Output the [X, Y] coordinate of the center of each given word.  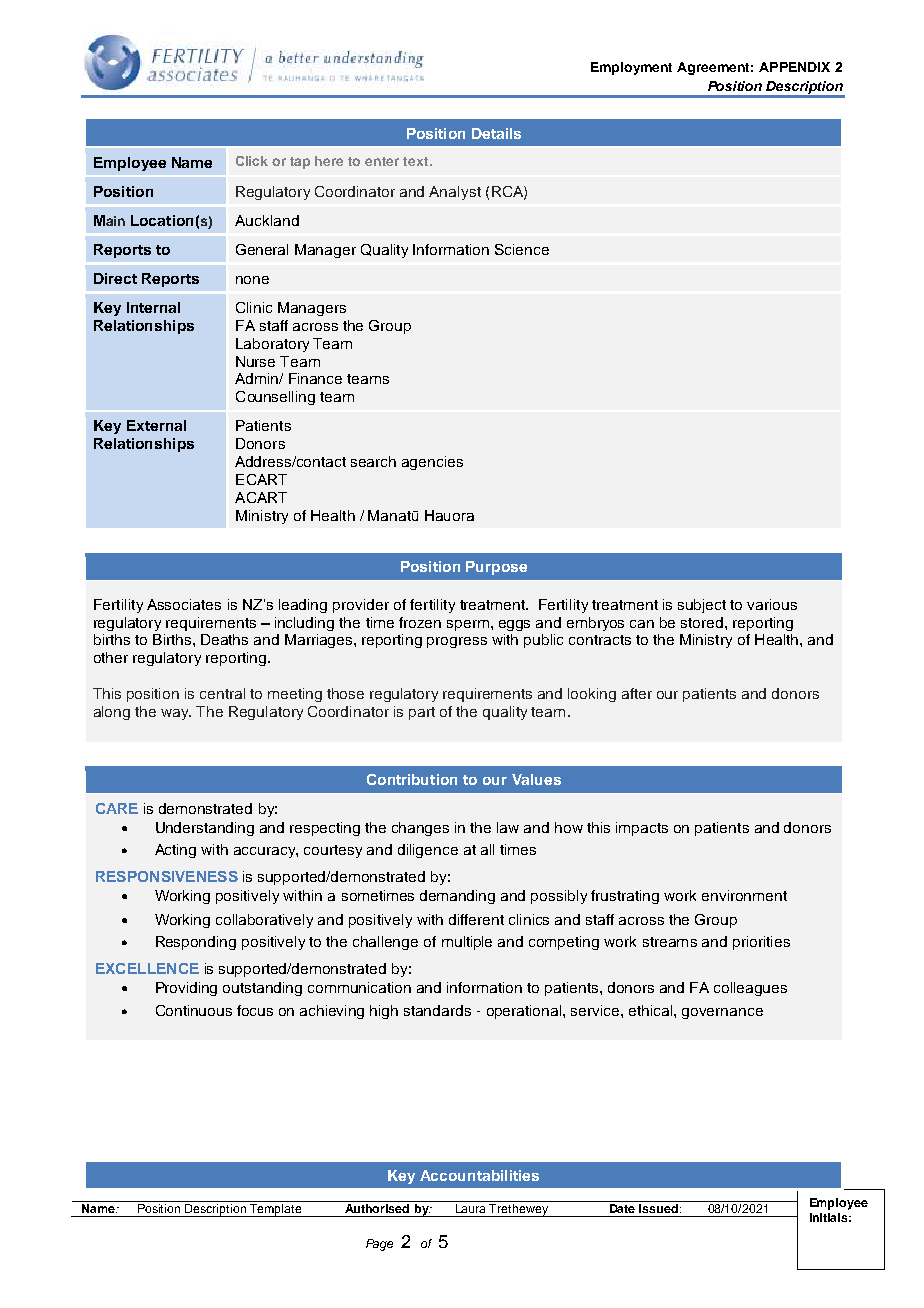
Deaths [224, 639]
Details [496, 133]
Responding [196, 943]
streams [670, 942]
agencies [432, 463]
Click [252, 161]
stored [703, 622]
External [156, 425]
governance [722, 1013]
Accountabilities [479, 1175]
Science [522, 249]
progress [457, 642]
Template [276, 1210]
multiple [467, 943]
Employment [631, 68]
